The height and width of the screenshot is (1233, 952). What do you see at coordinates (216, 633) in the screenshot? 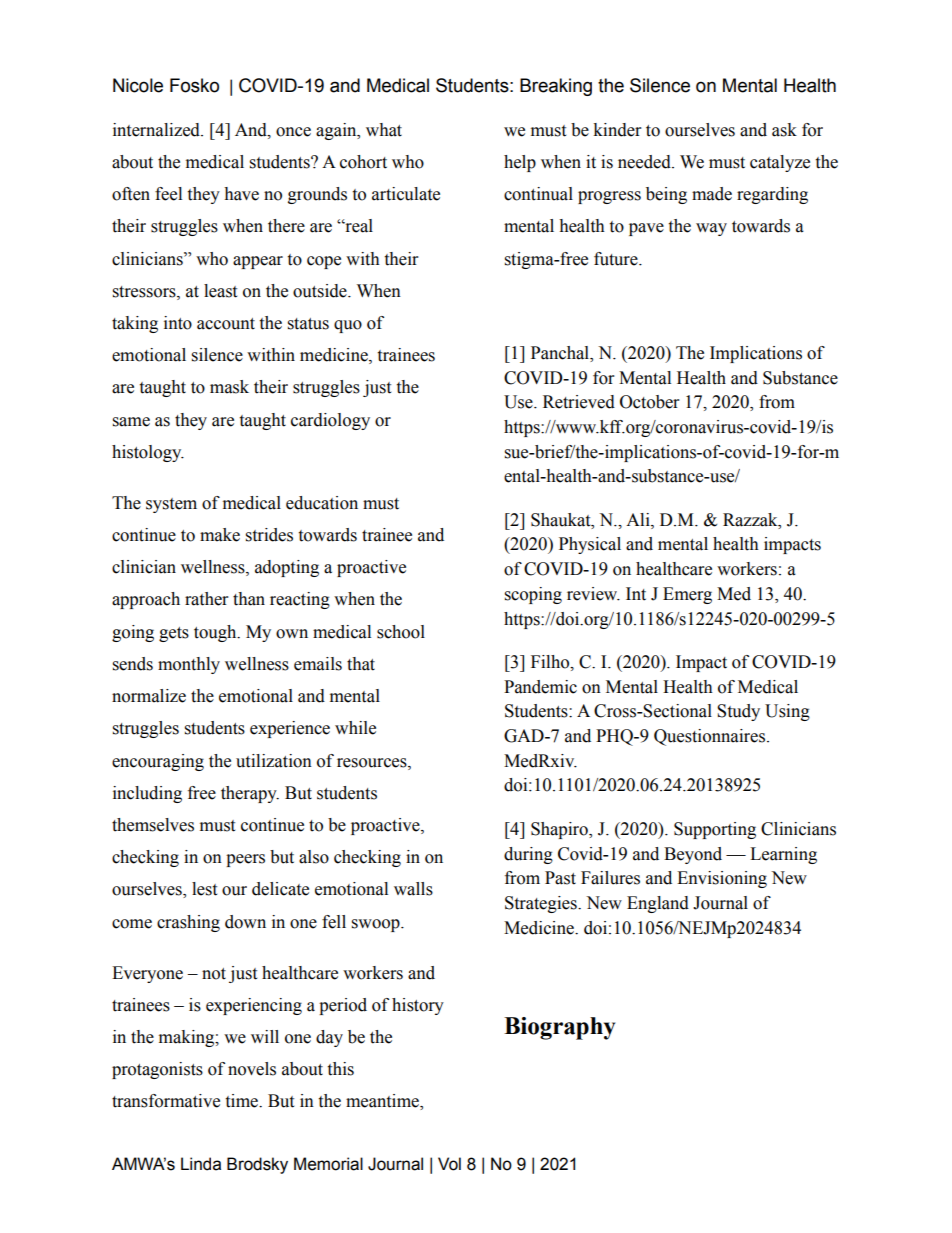
I see `tough` at bounding box center [216, 633].
